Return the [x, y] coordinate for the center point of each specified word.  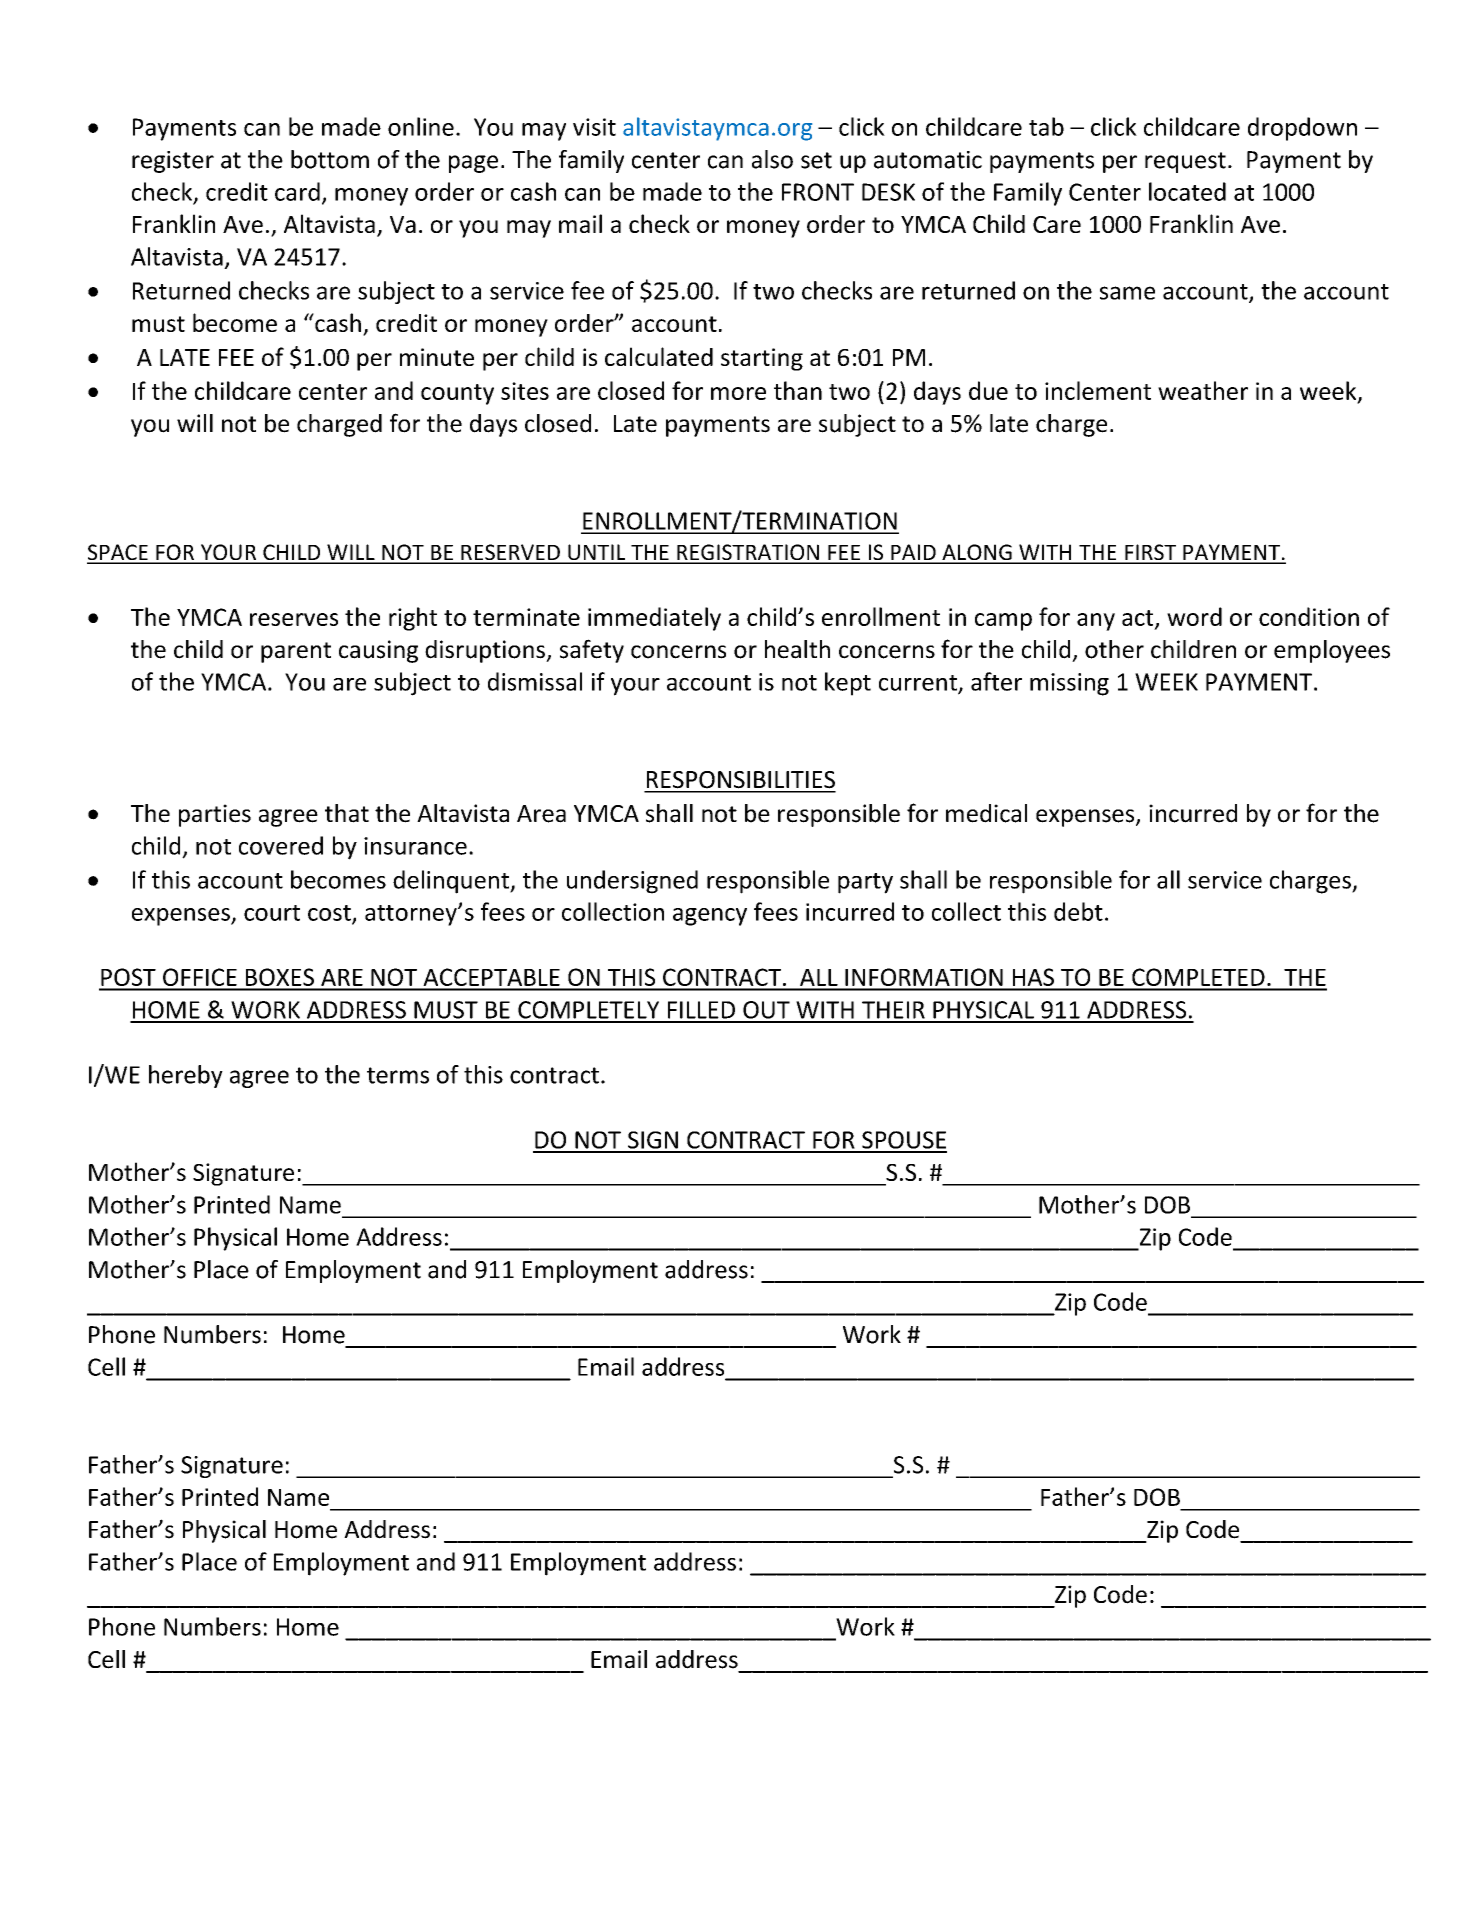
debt [1078, 911]
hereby [186, 1076]
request [1185, 162]
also [772, 159]
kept [848, 684]
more [738, 393]
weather [1203, 390]
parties [215, 815]
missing [1069, 684]
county [457, 394]
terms [398, 1075]
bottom [330, 159]
